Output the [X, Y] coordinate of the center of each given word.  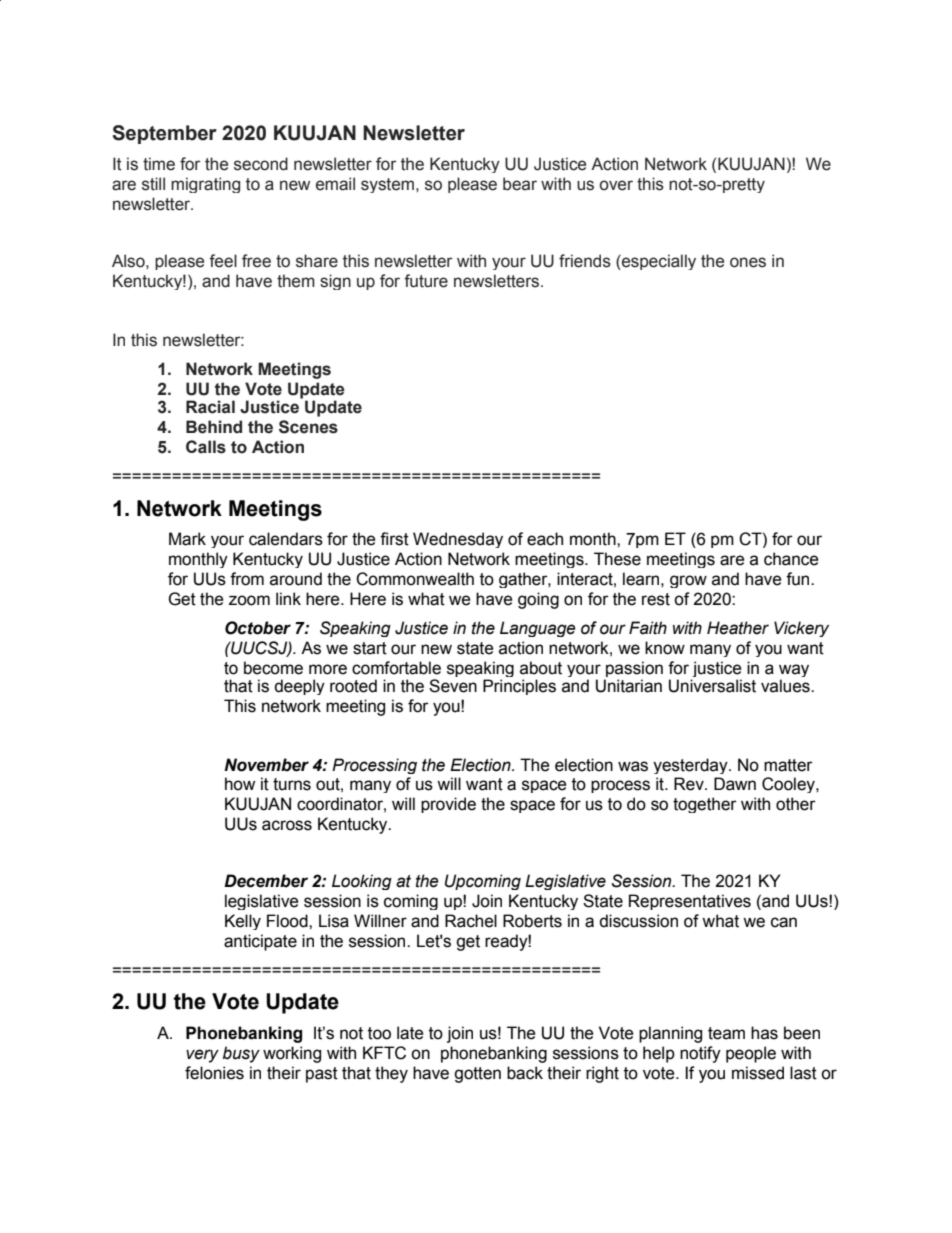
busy [241, 1054]
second [261, 164]
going [538, 600]
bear [520, 184]
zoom [249, 600]
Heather [738, 628]
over [616, 185]
